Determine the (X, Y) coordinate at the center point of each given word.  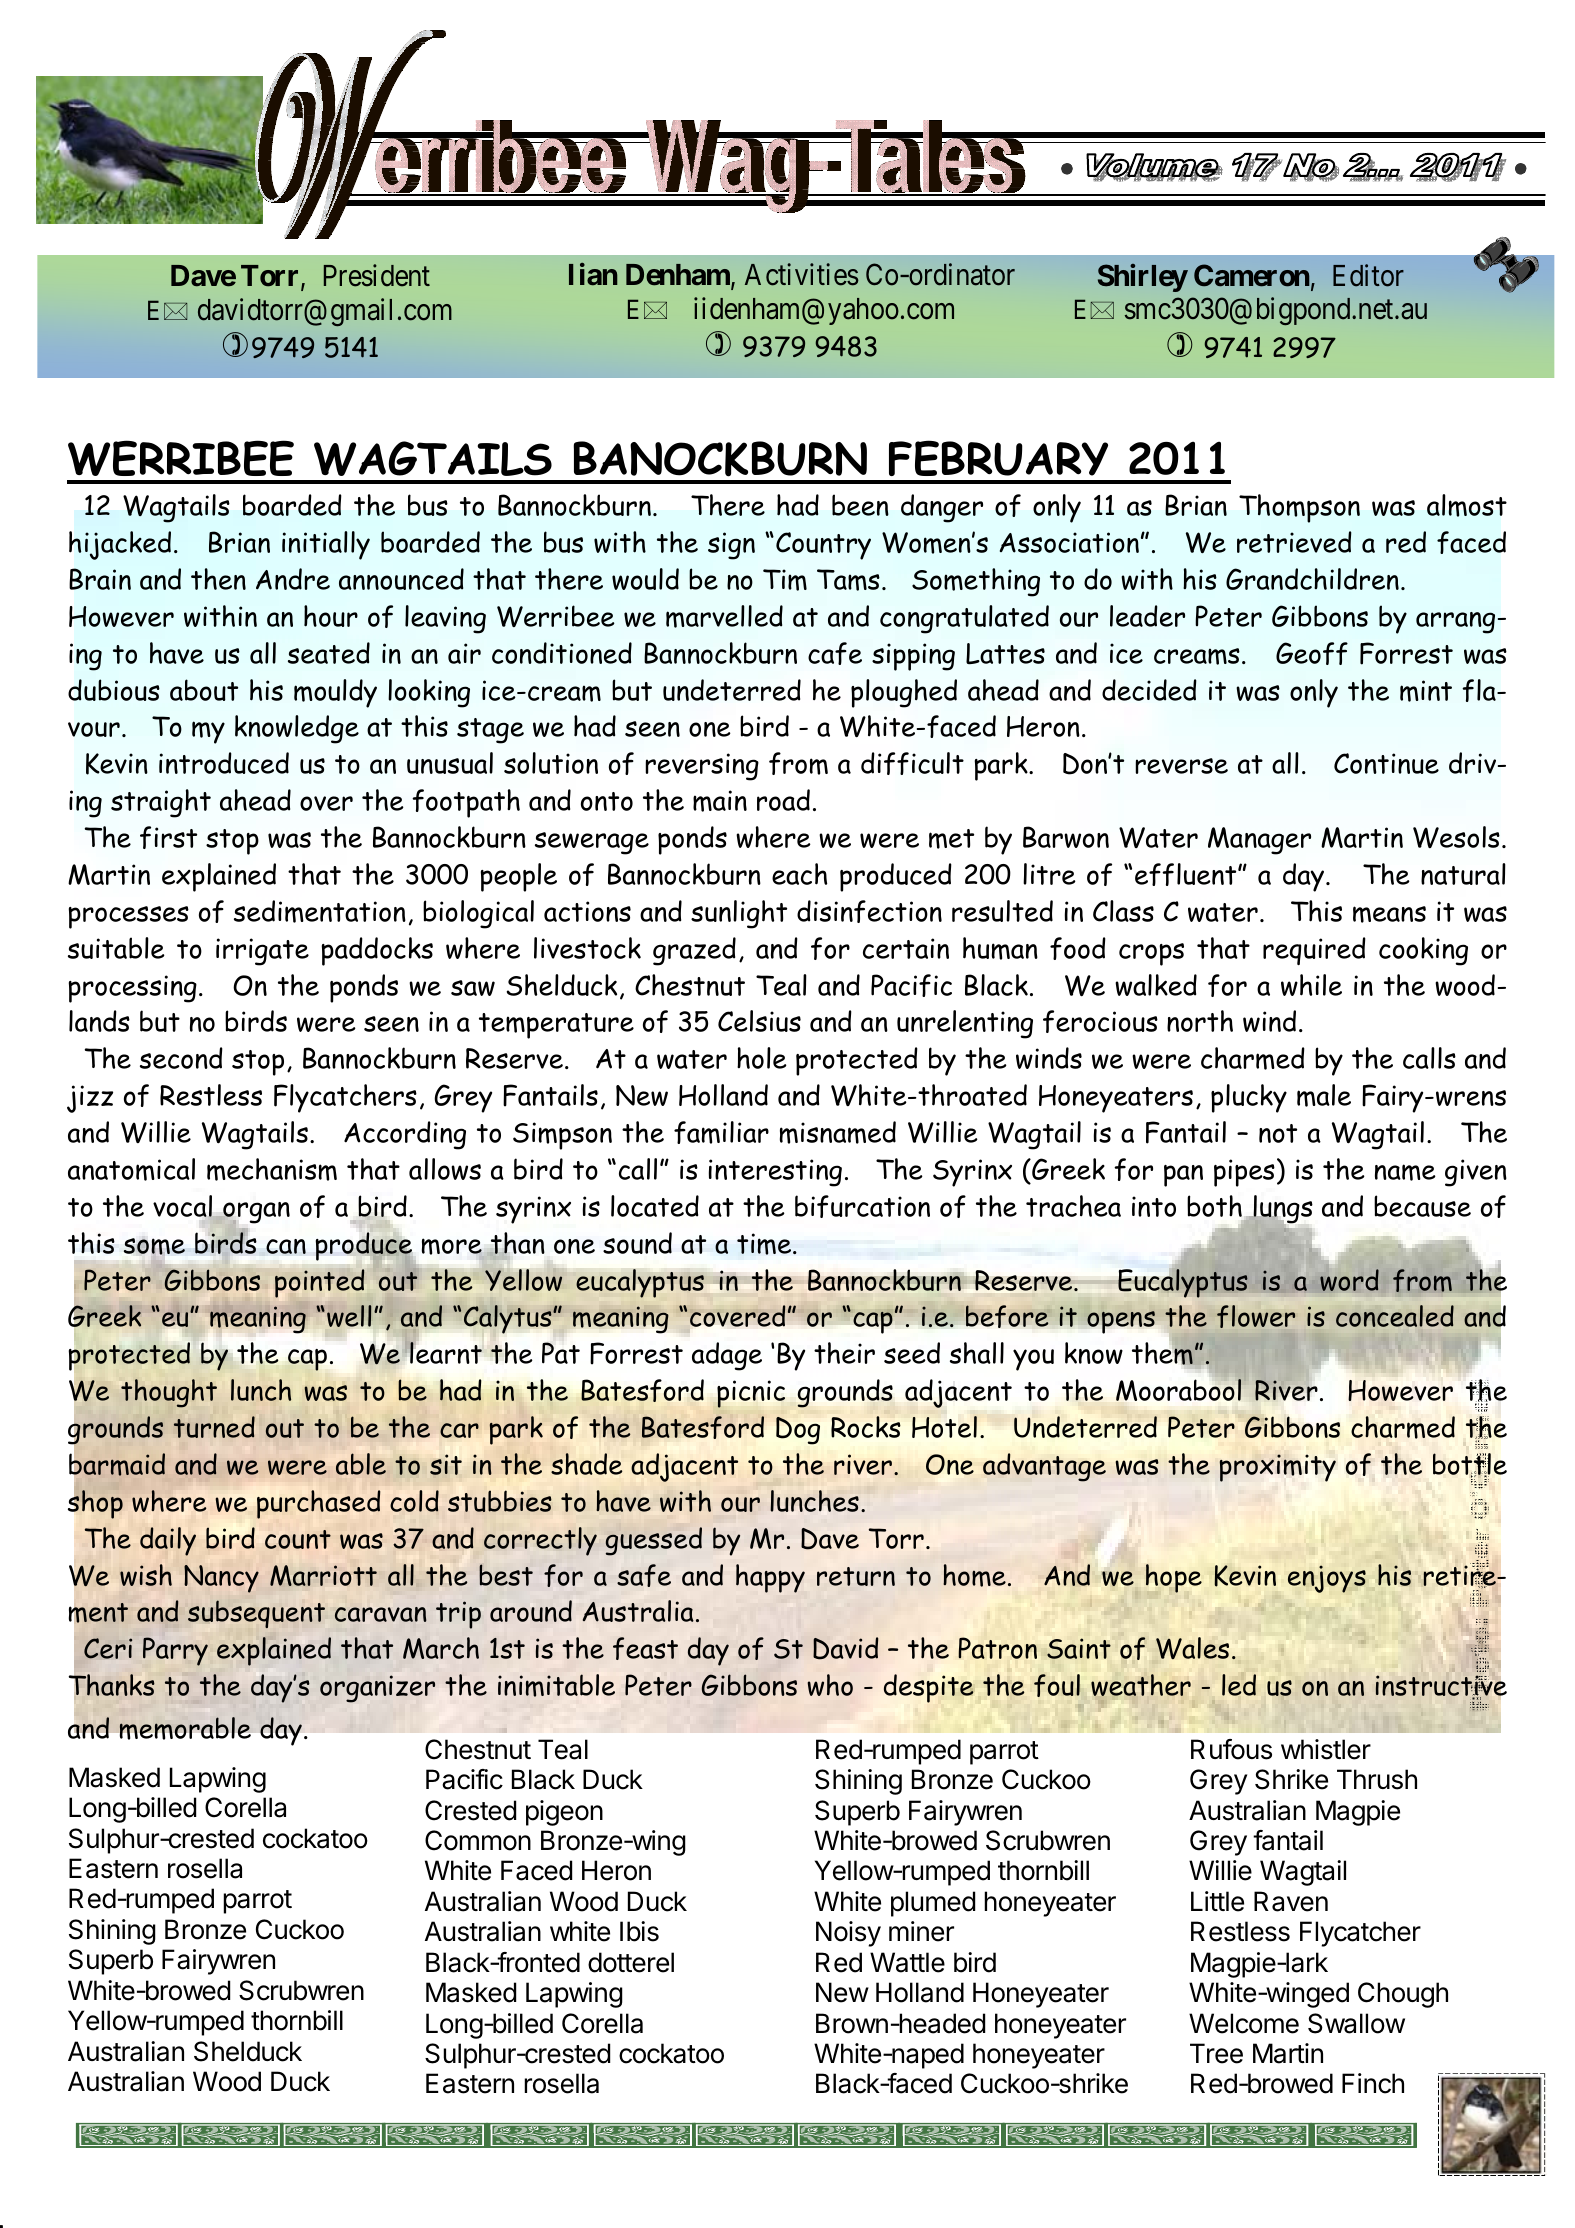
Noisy (848, 1934)
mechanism (272, 1169)
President (377, 275)
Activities (802, 274)
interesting (775, 1173)
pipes (1244, 1173)
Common (478, 1840)
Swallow (1356, 2023)
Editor (1368, 275)
